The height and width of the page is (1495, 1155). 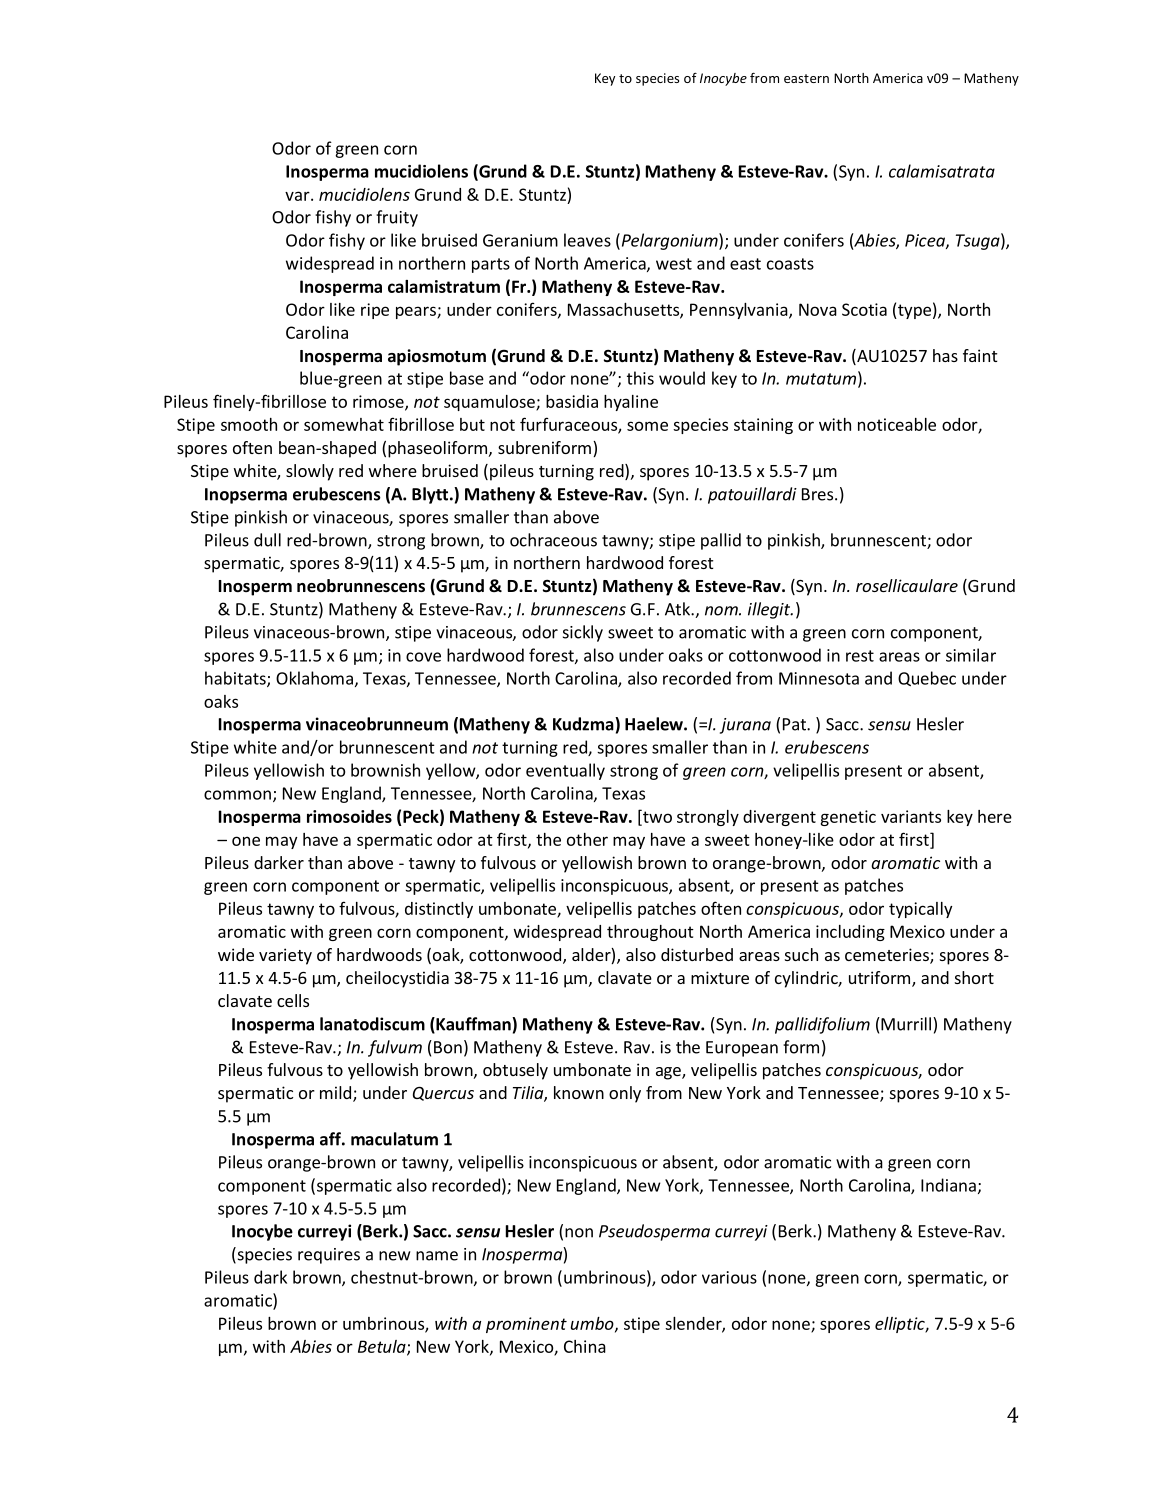 What do you see at coordinates (897, 424) in the page?
I see `noticeable` at bounding box center [897, 424].
